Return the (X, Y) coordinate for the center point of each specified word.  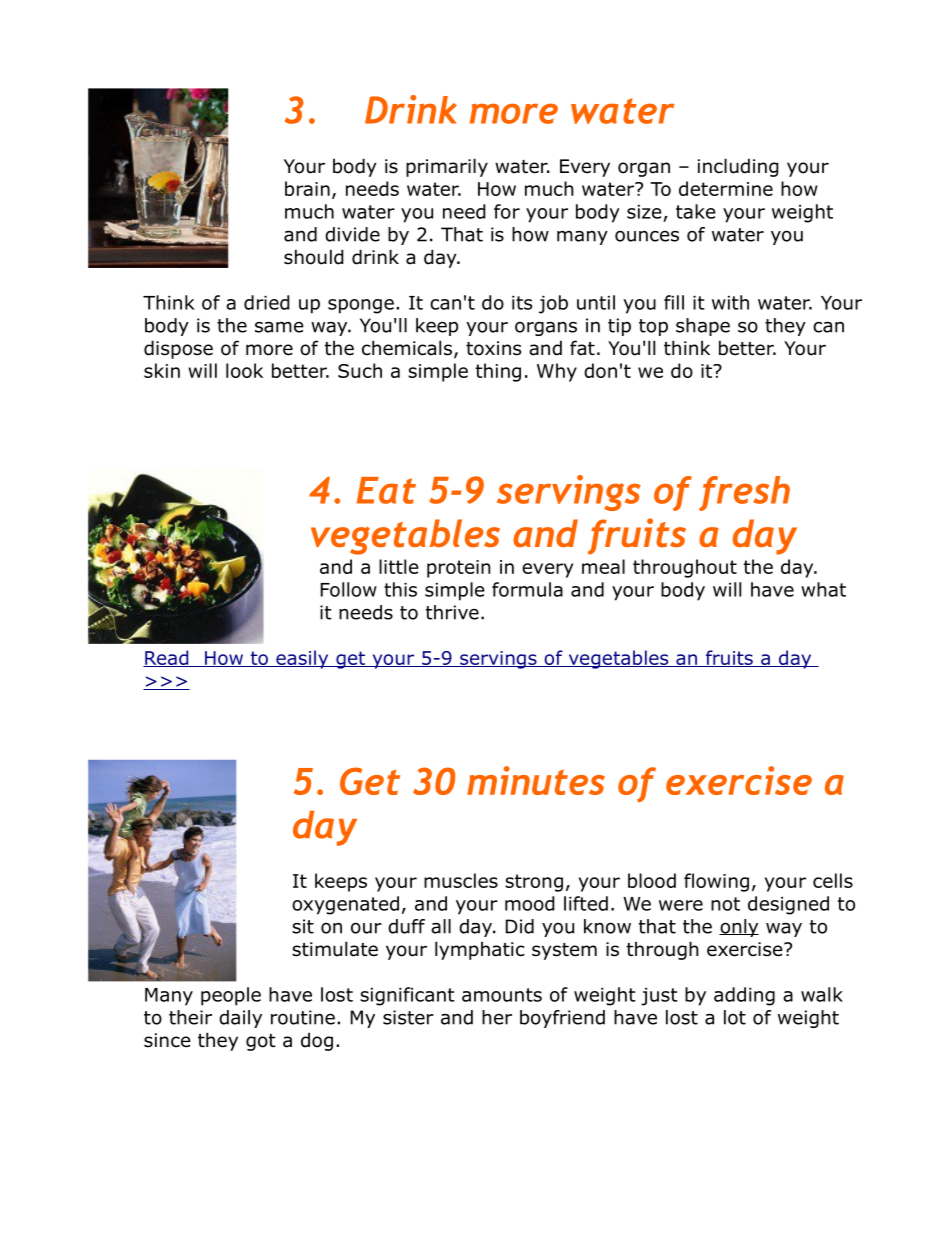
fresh (744, 493)
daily (240, 1019)
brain (307, 188)
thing (498, 372)
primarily (447, 167)
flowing (716, 882)
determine (726, 188)
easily (302, 659)
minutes (536, 780)
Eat (386, 490)
